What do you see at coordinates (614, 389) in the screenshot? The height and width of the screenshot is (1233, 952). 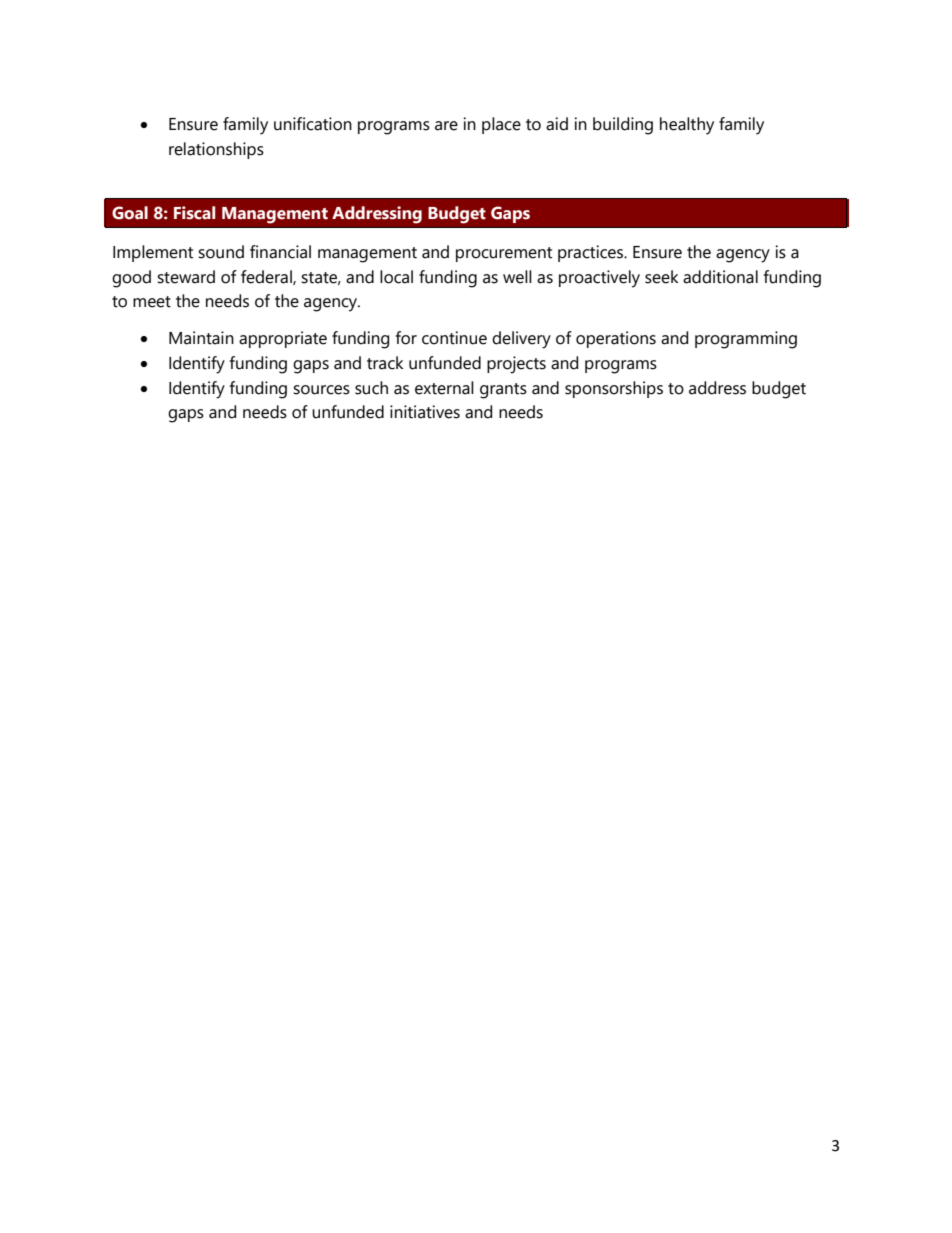 I see `sponsorships` at bounding box center [614, 389].
